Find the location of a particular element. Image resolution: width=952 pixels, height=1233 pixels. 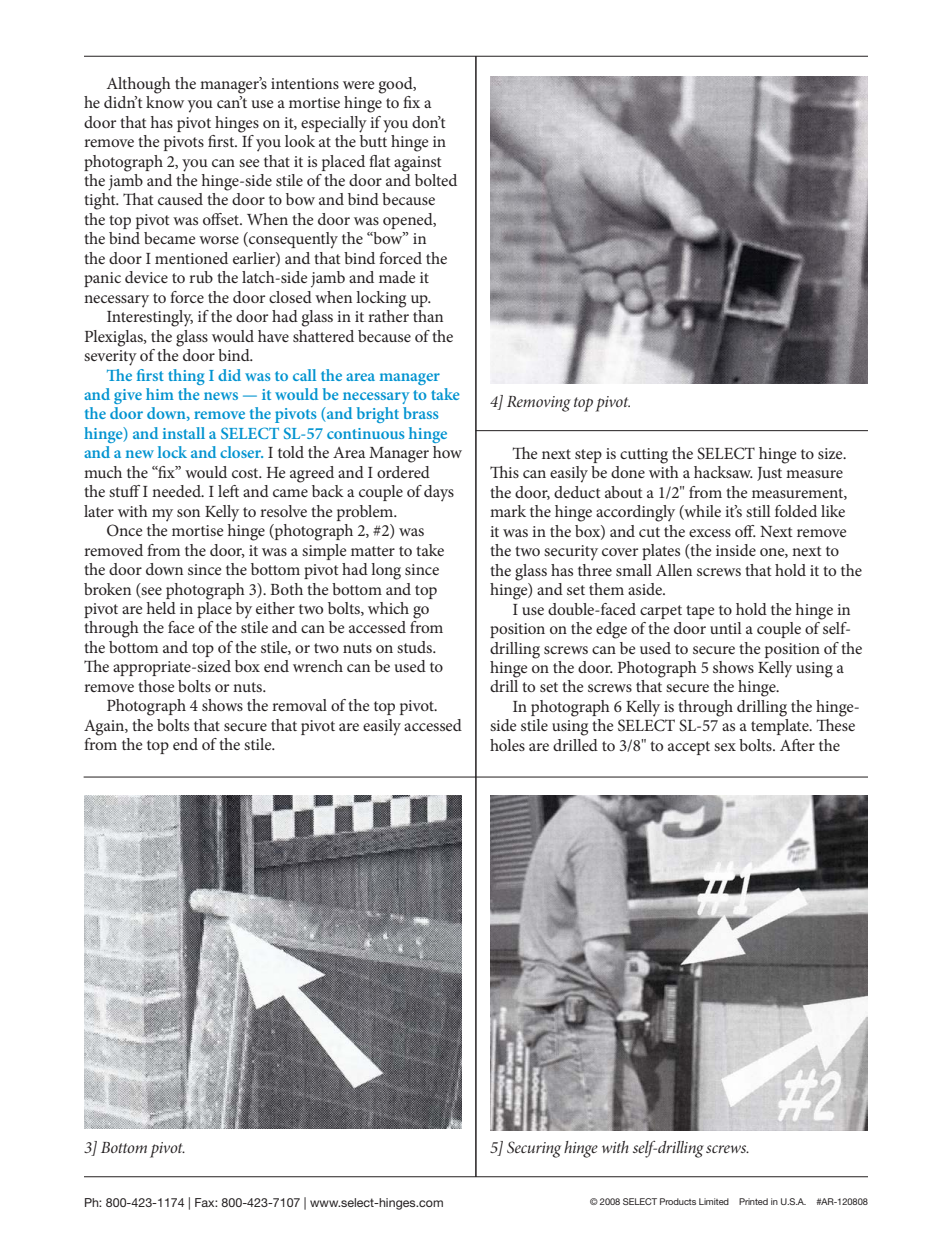

sex is located at coordinates (725, 747).
